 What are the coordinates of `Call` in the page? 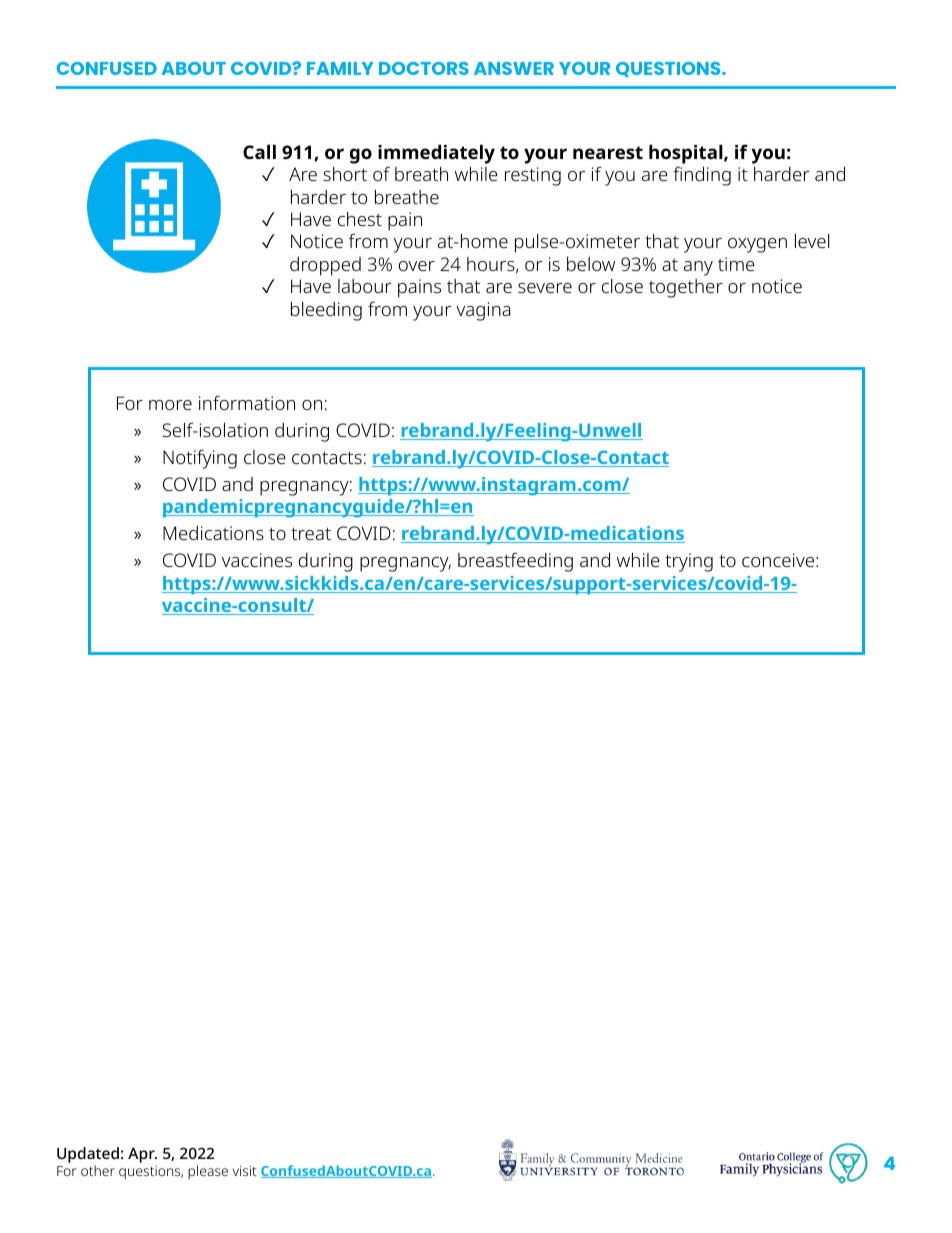 It's located at (259, 151).
